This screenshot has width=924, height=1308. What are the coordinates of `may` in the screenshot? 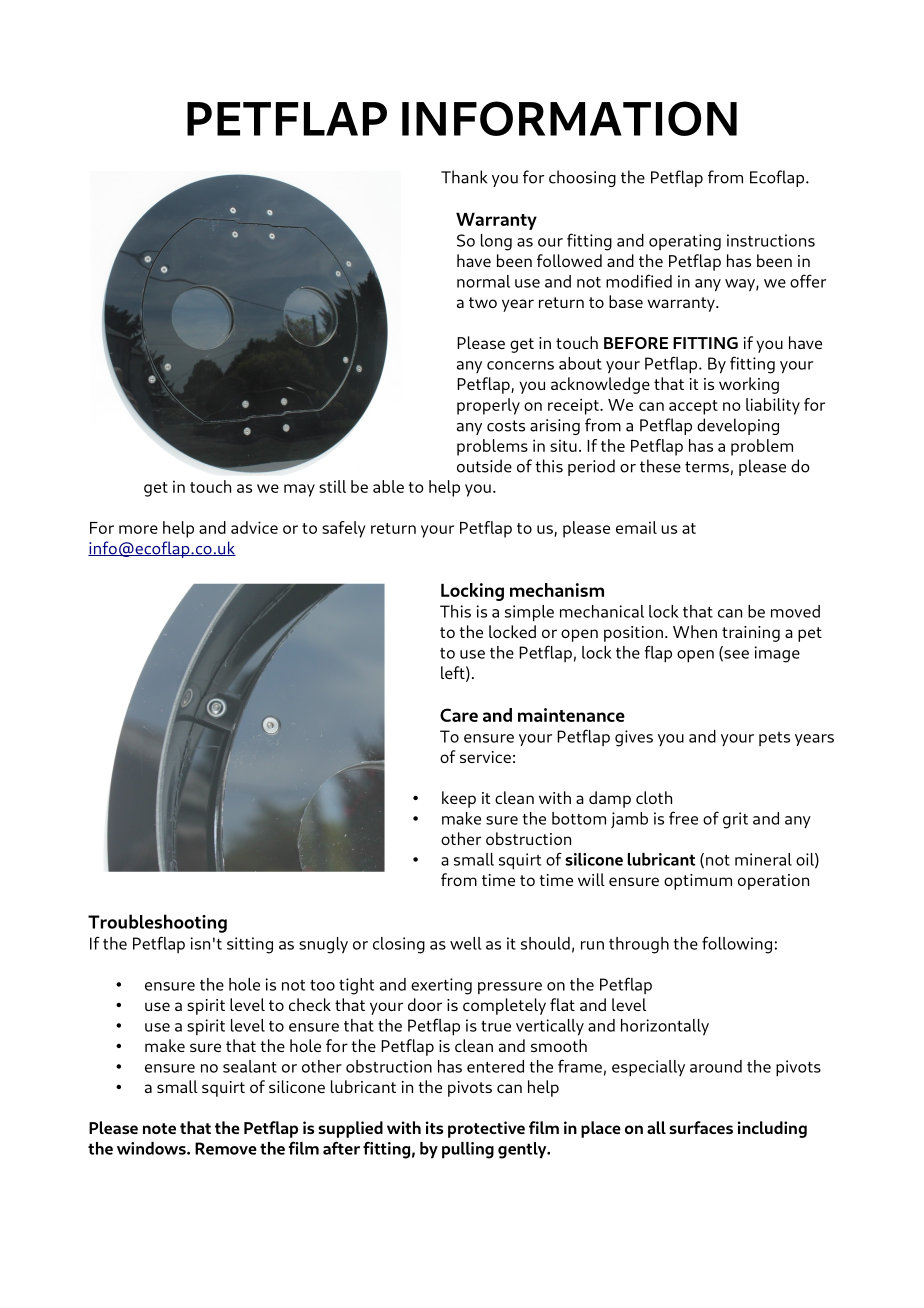 It's located at (299, 490).
